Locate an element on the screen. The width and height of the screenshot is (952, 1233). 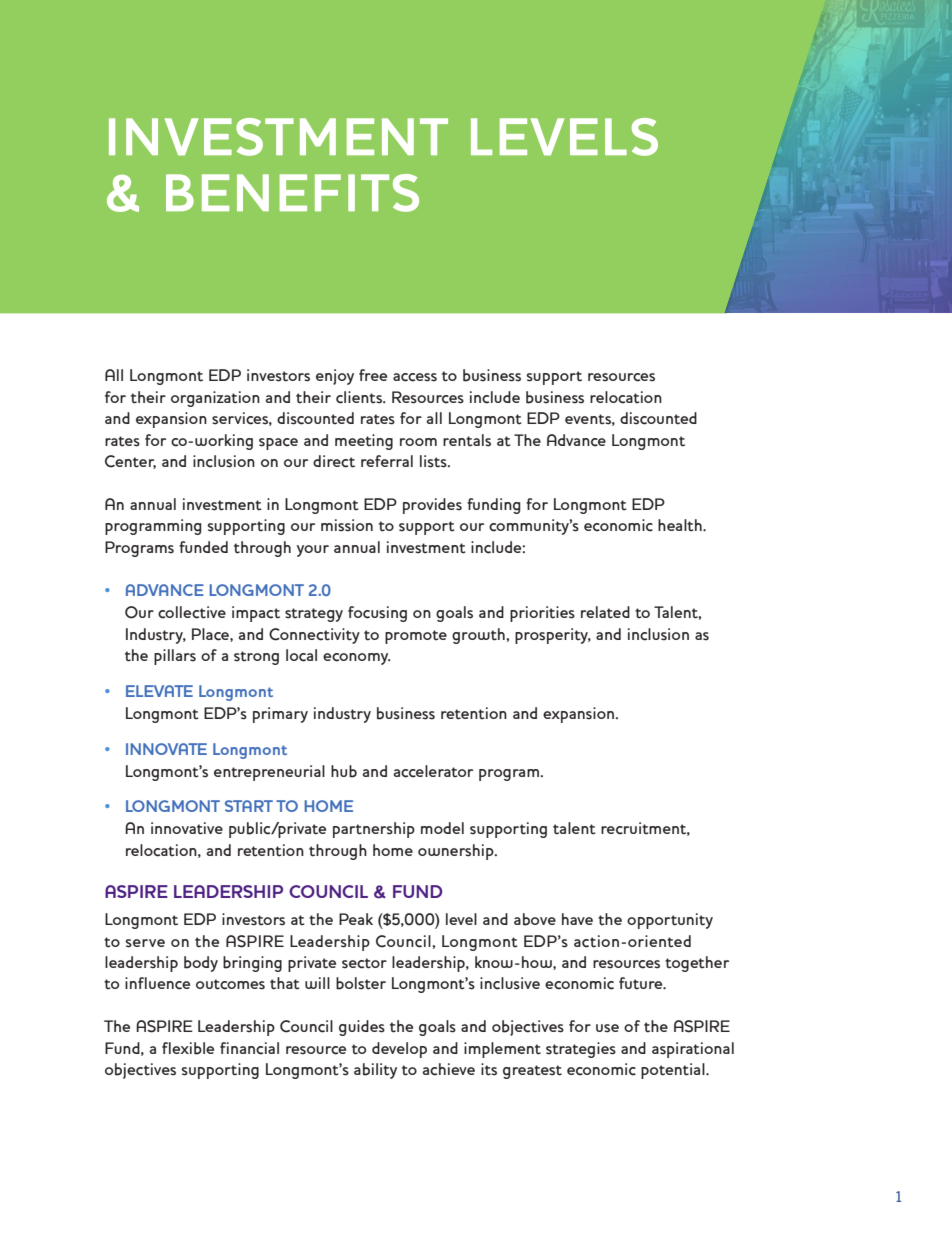
collective is located at coordinates (192, 612).
